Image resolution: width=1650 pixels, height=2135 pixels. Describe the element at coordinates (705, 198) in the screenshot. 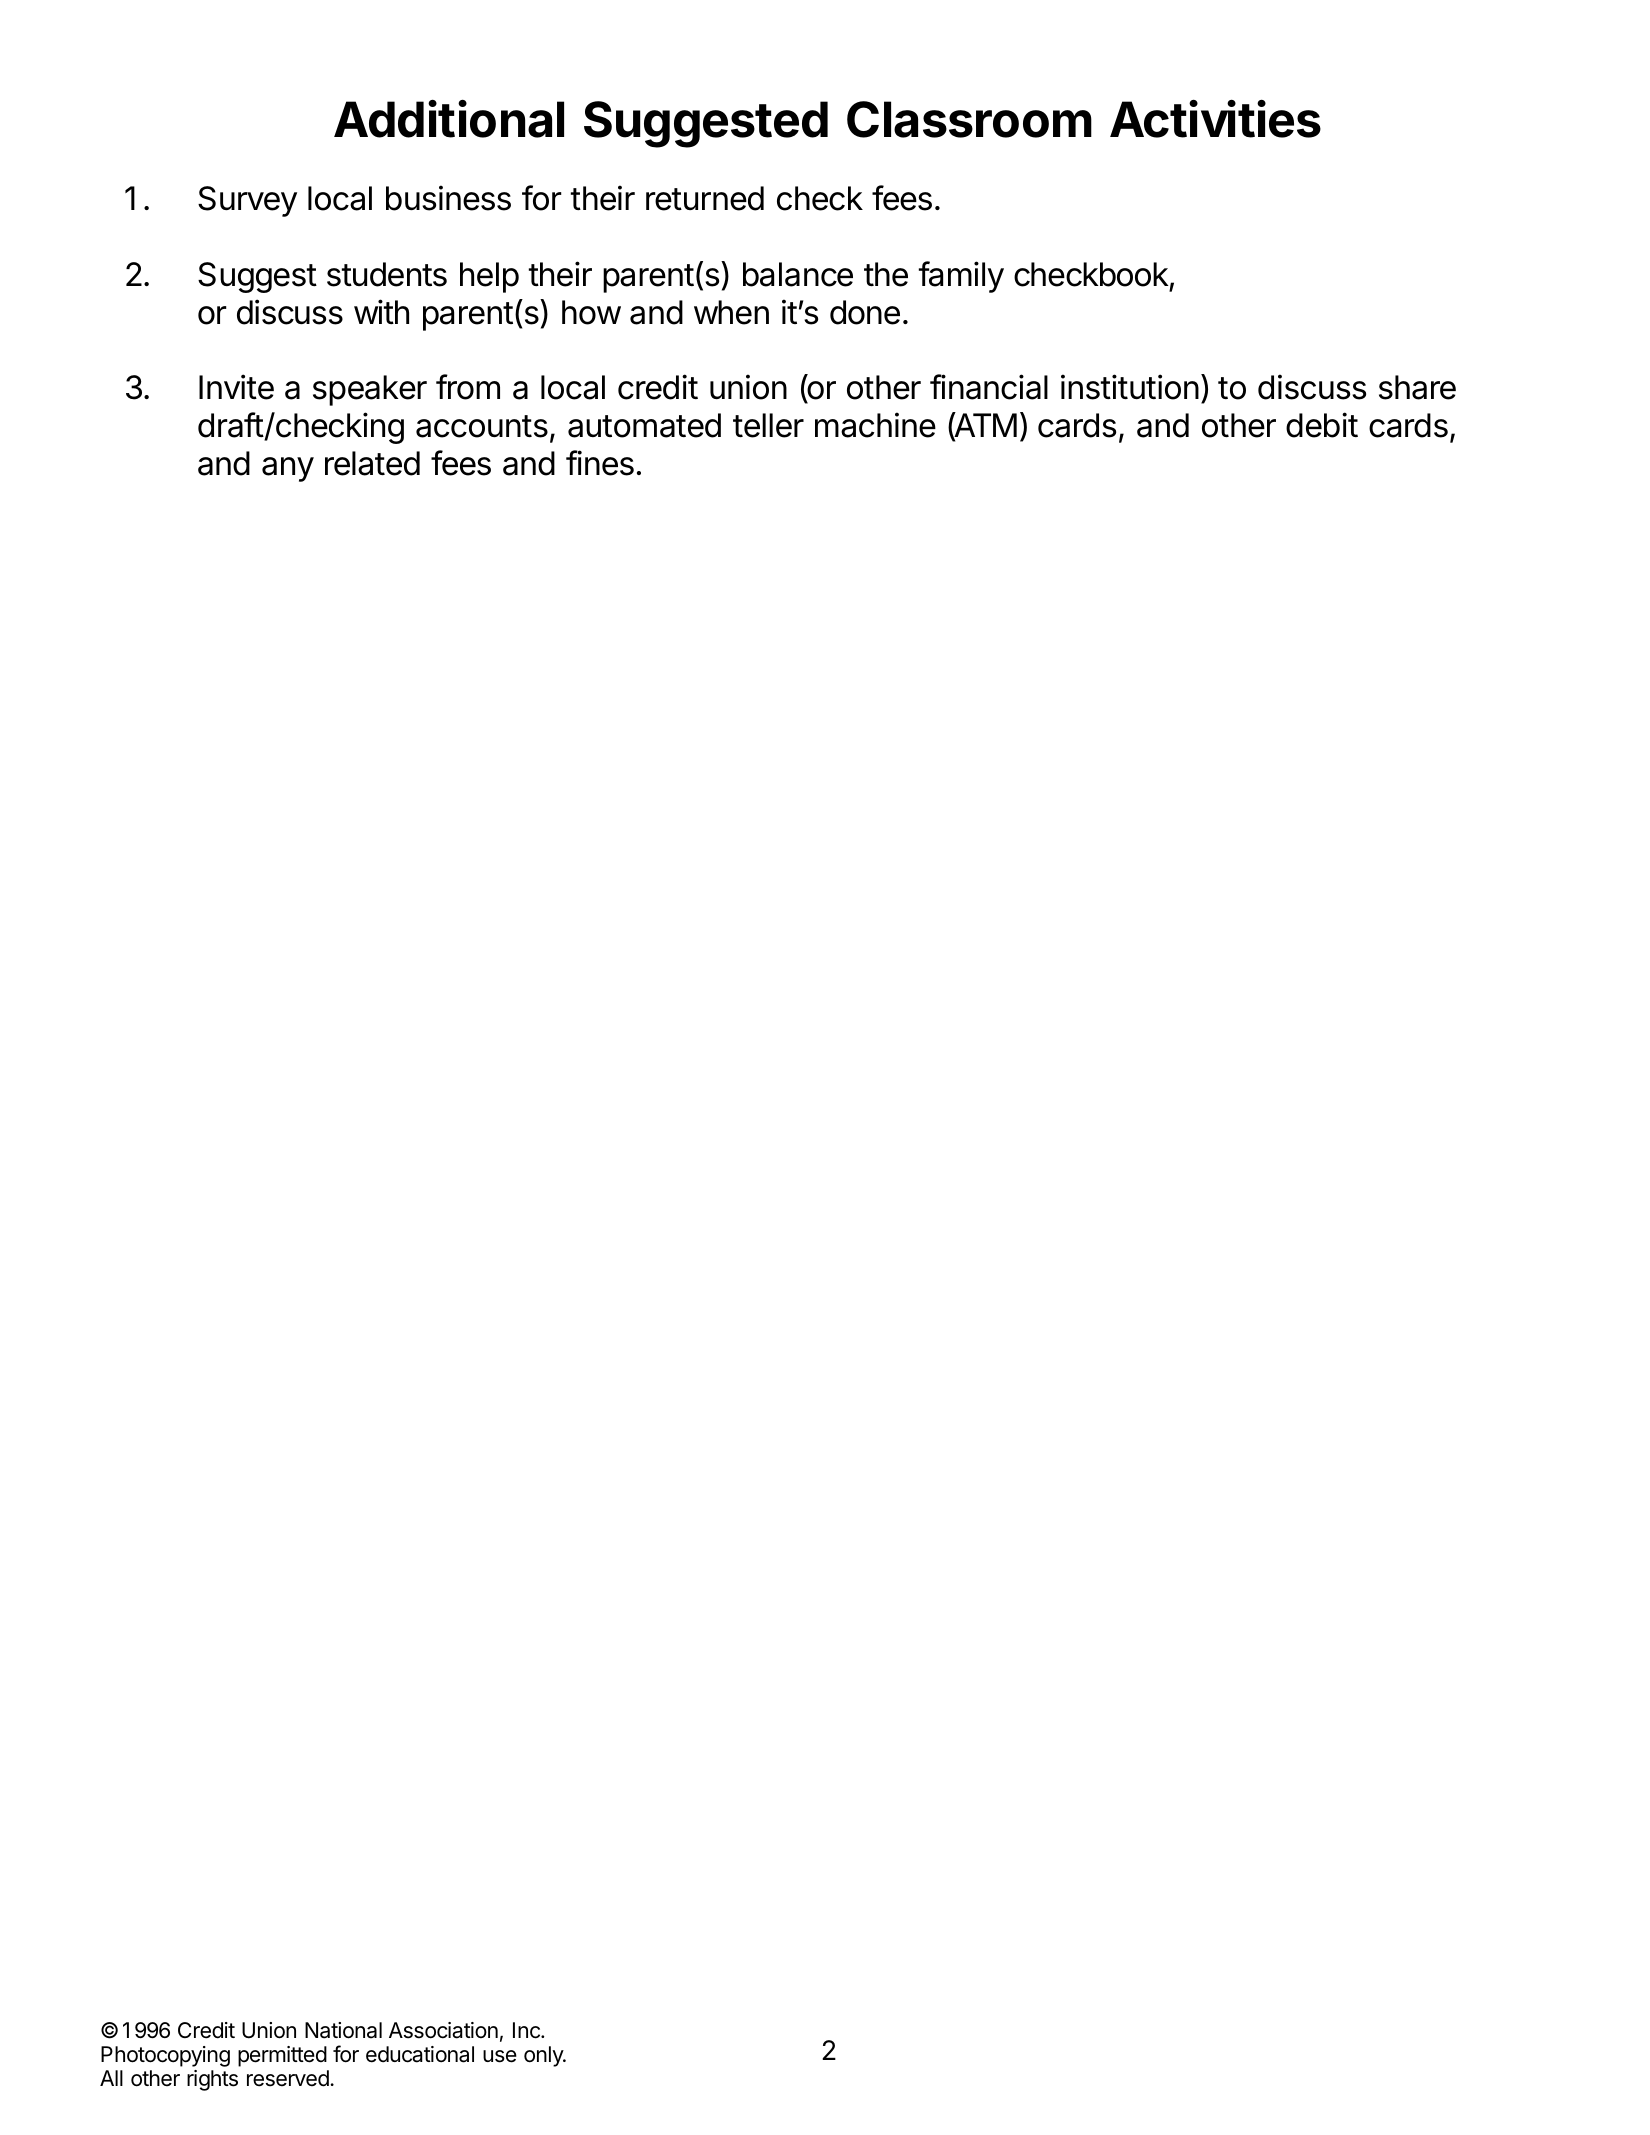

I see `returned` at that location.
